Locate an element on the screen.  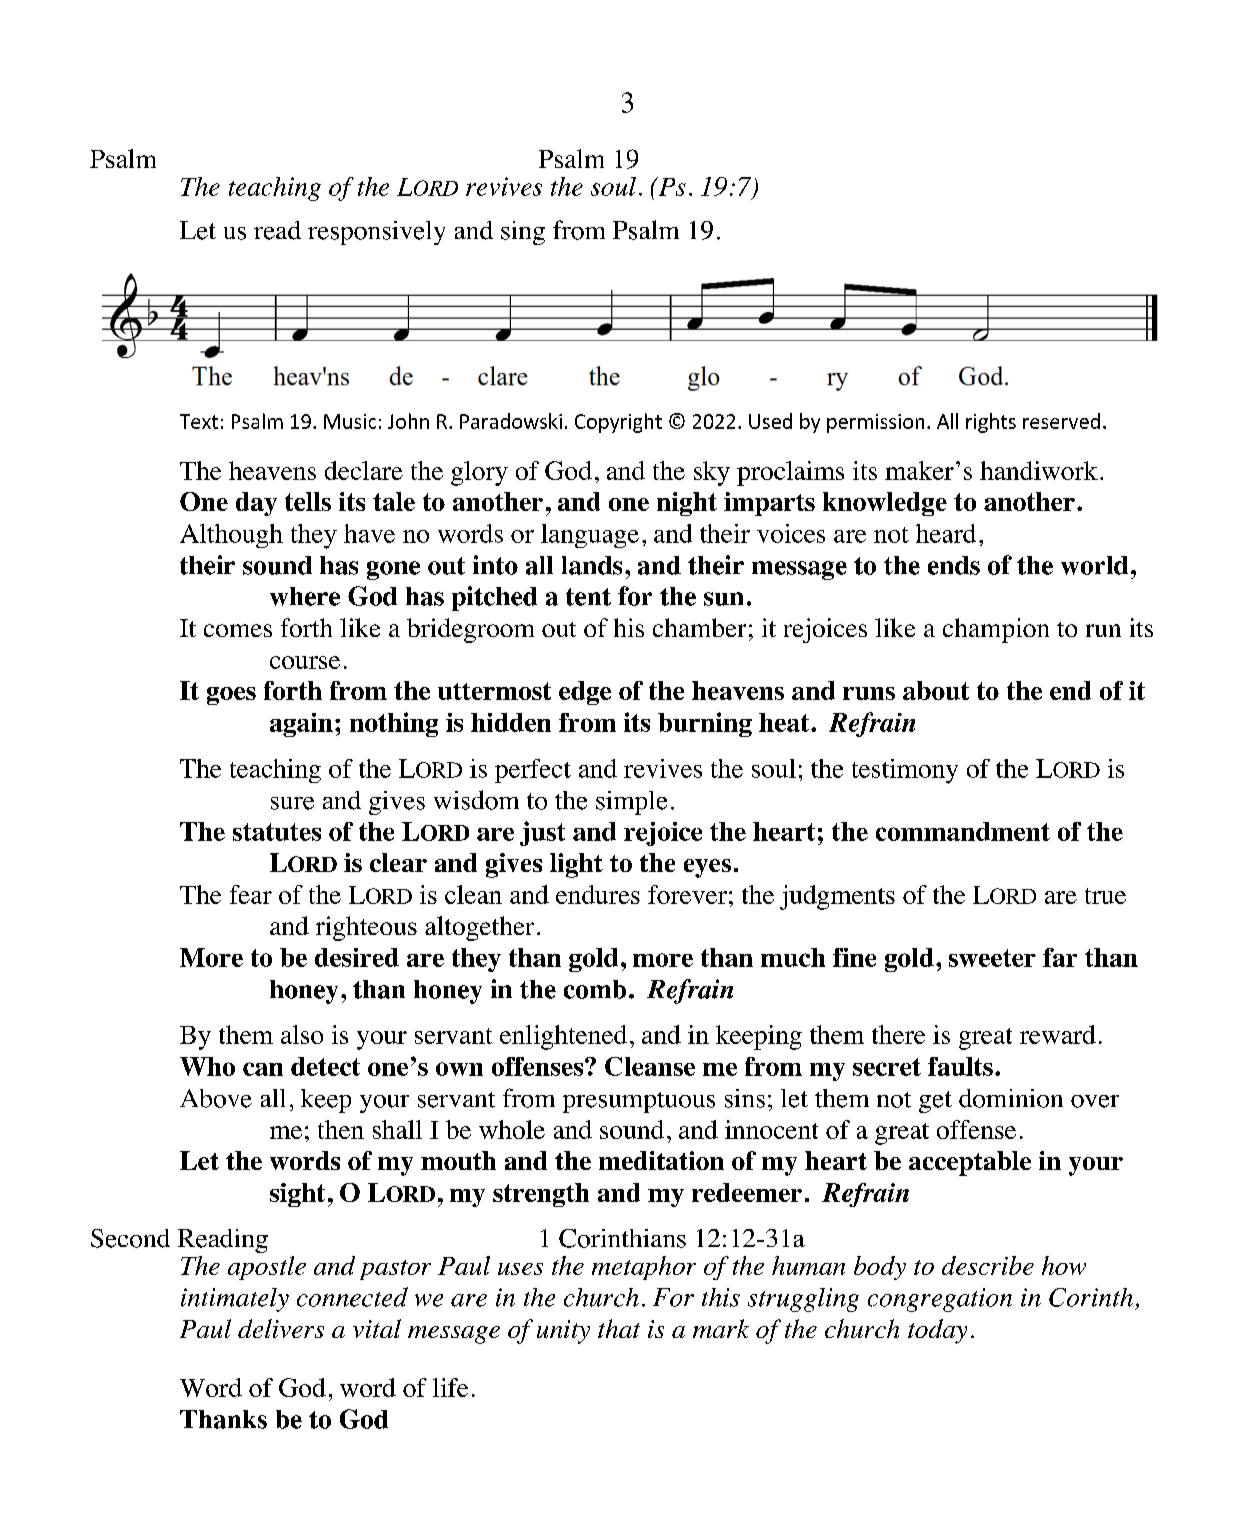
champion is located at coordinates (996, 630).
